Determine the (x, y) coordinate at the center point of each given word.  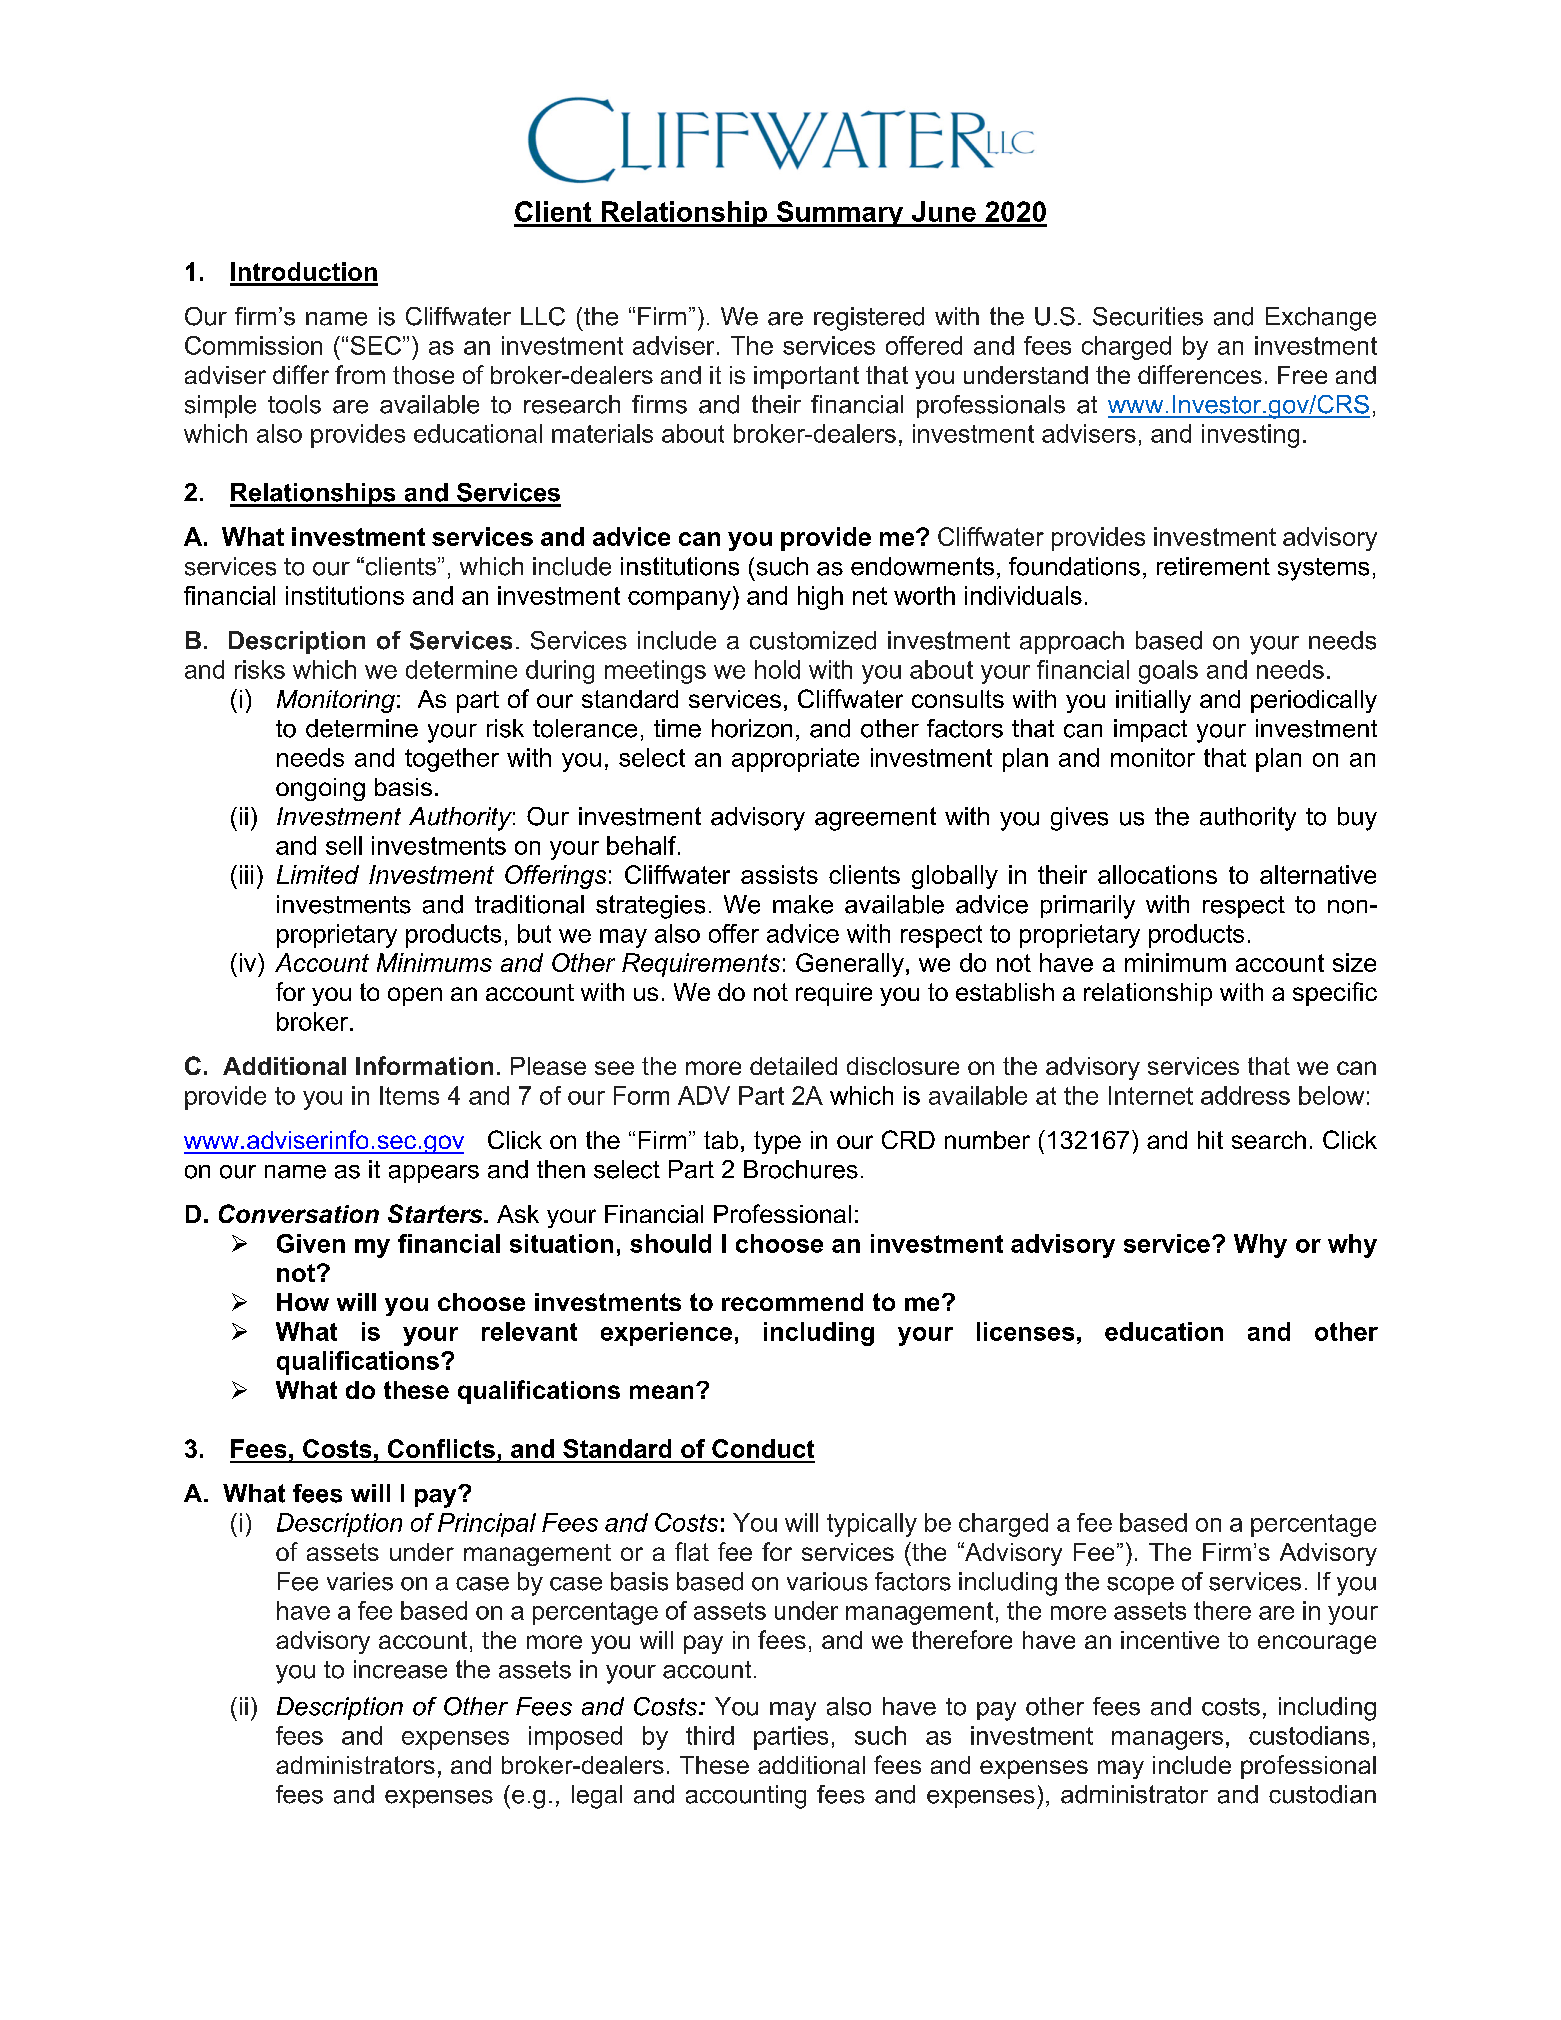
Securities (1148, 316)
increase (400, 1669)
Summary (840, 214)
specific (1335, 994)
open (415, 996)
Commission (253, 345)
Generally (850, 965)
